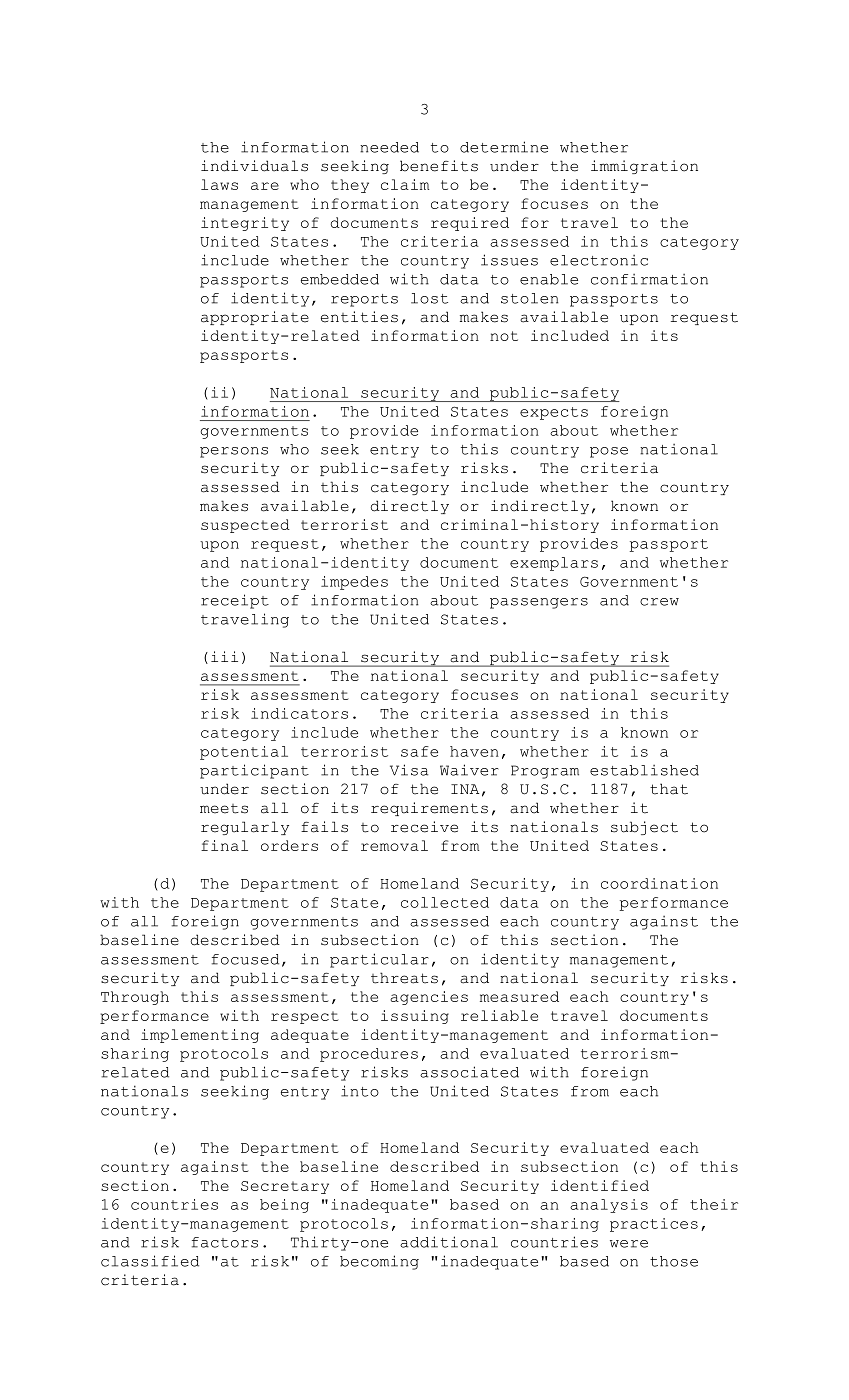  Describe the element at coordinates (654, 1225) in the page. I see `practices` at that location.
